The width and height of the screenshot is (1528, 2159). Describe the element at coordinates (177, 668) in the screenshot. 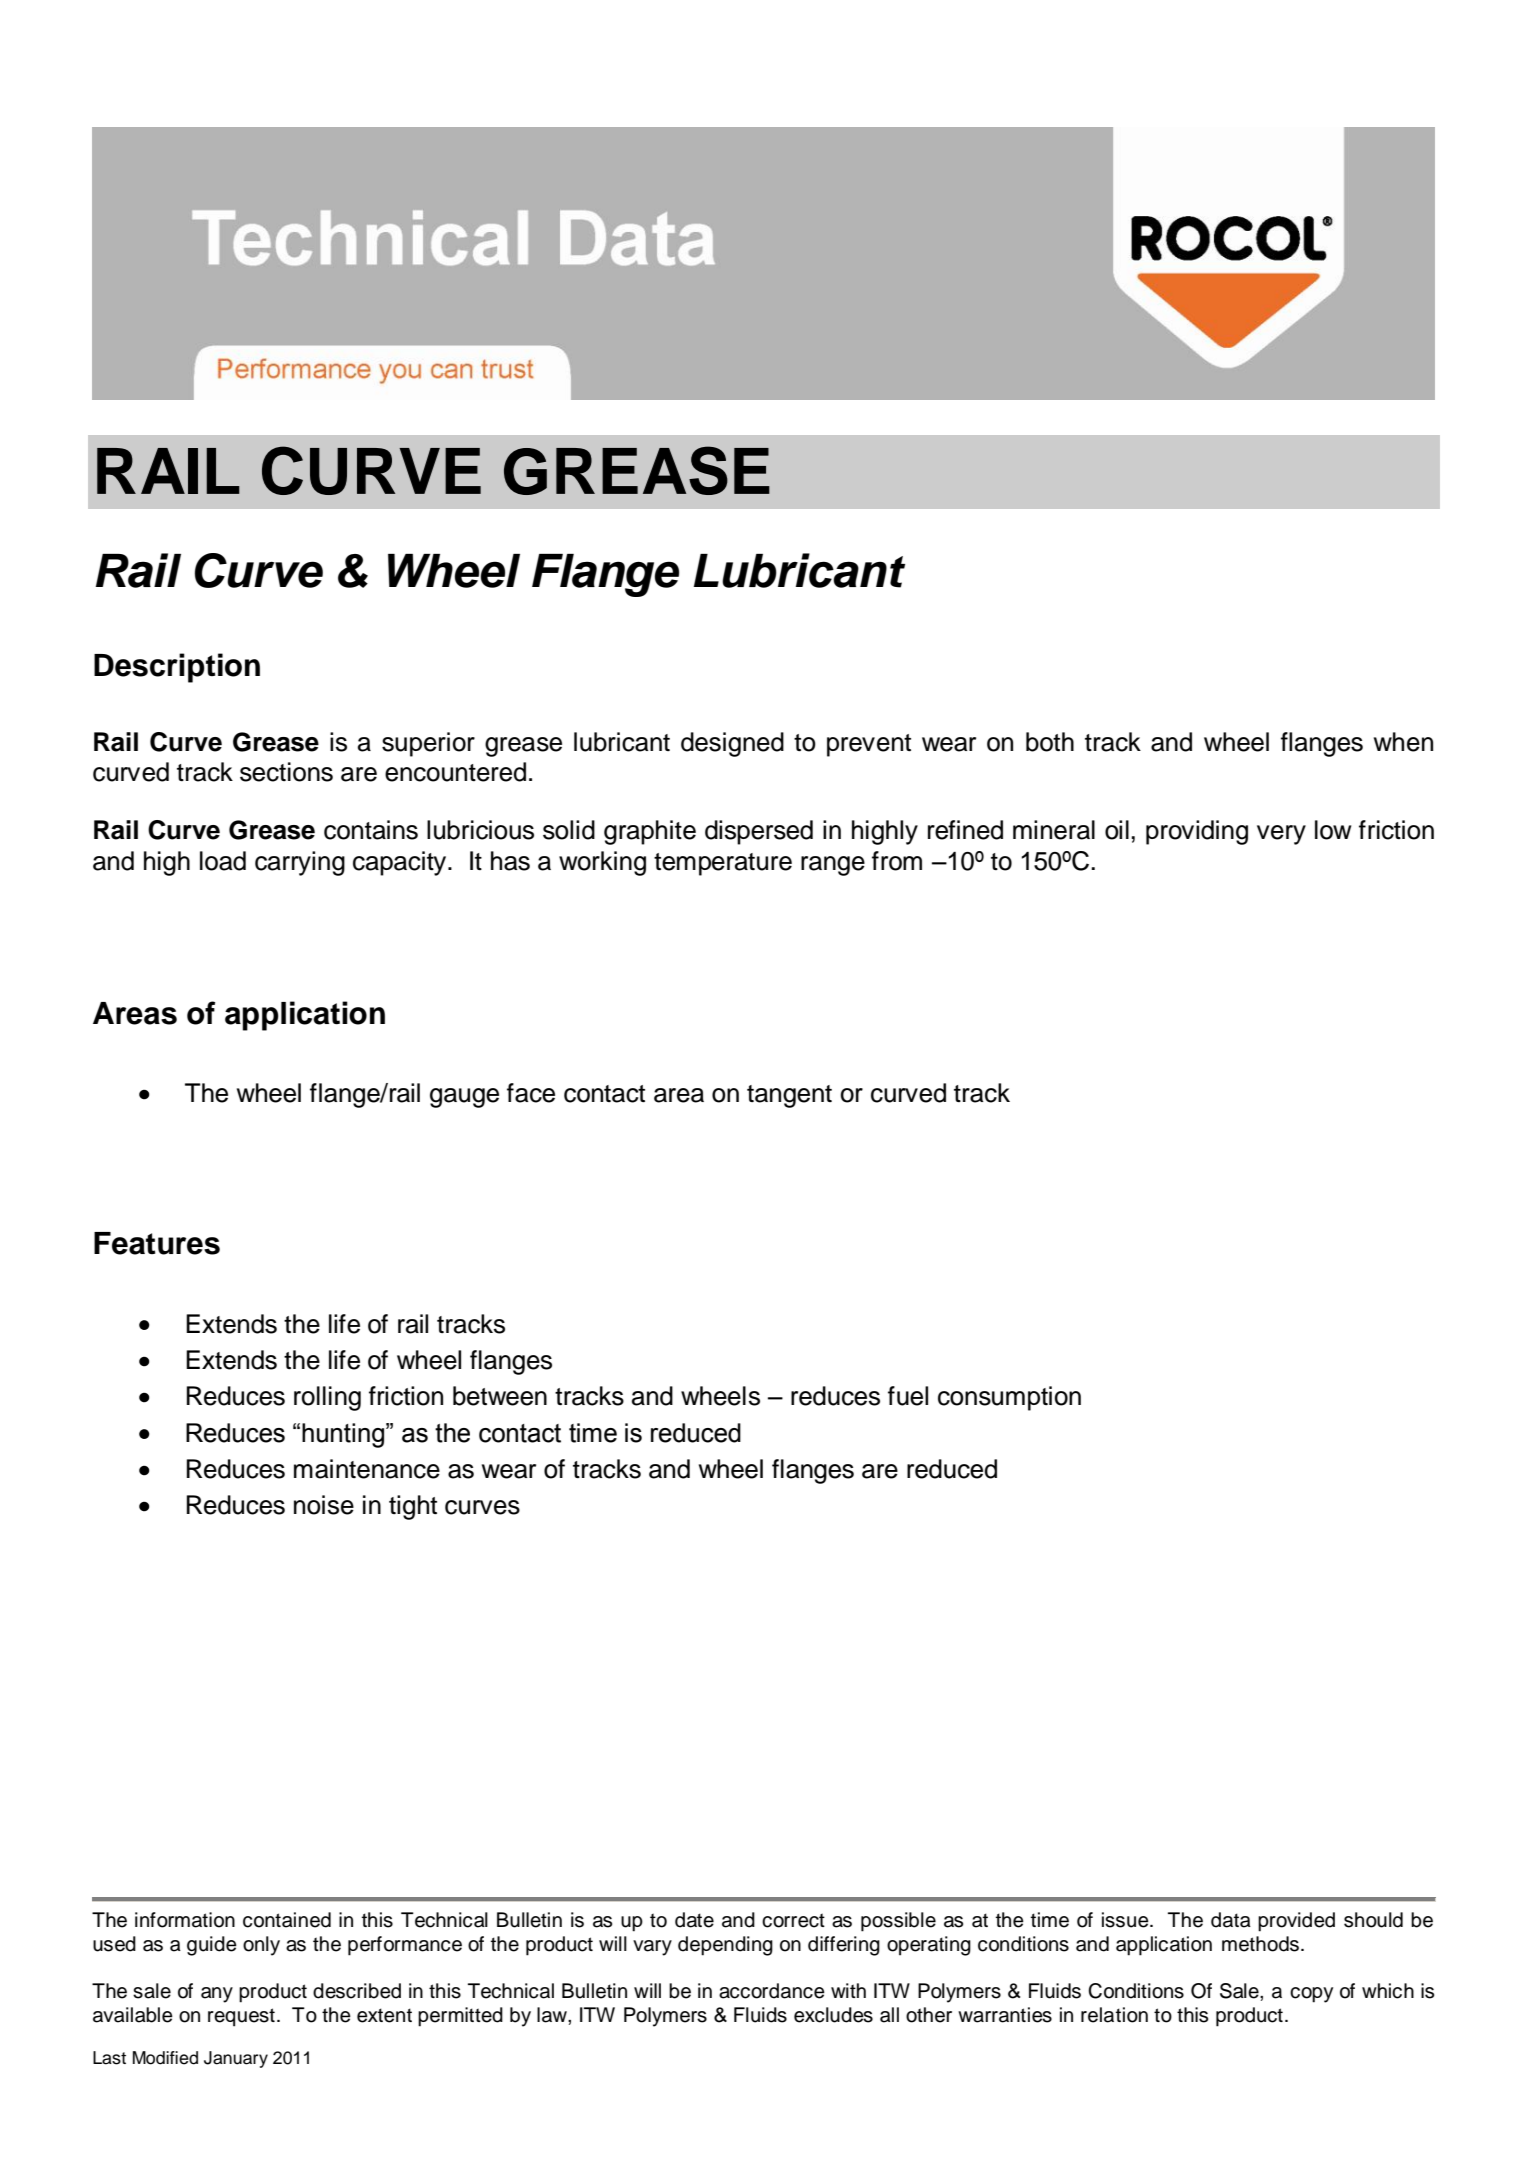

I see `Description` at that location.
